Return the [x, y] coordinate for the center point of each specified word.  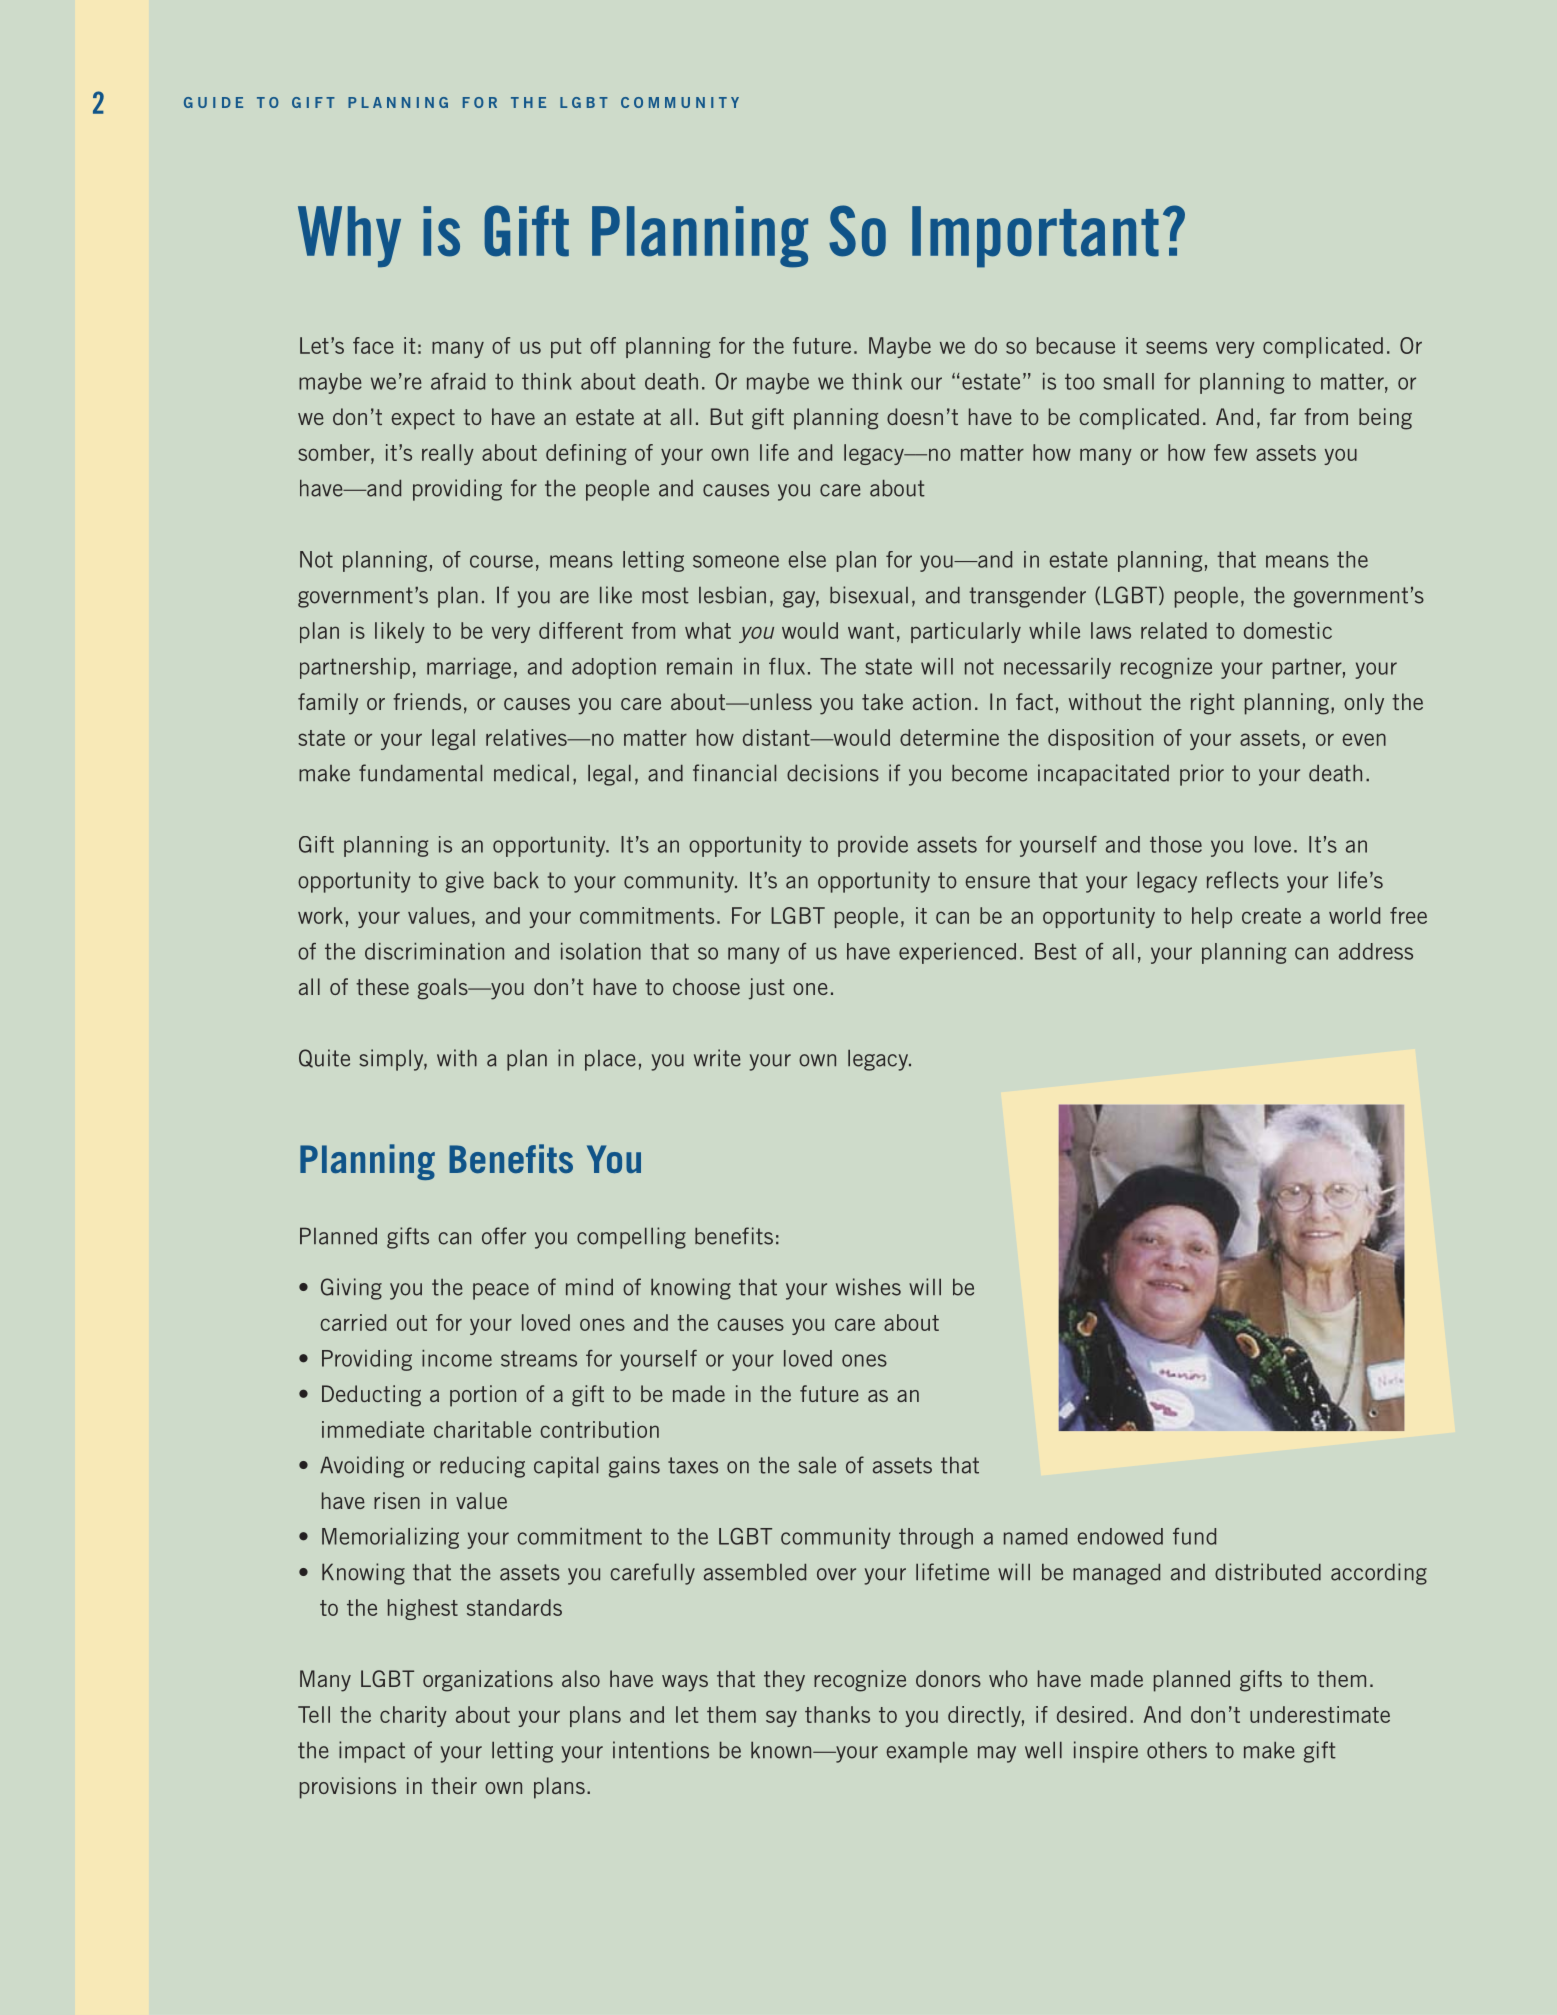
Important [1035, 237]
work [320, 915]
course [501, 561]
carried [353, 1322]
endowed [1120, 1536]
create [1271, 916]
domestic [1288, 630]
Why [349, 236]
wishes [868, 1287]
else [807, 559]
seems [1176, 347]
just [767, 989]
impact [372, 1752]
